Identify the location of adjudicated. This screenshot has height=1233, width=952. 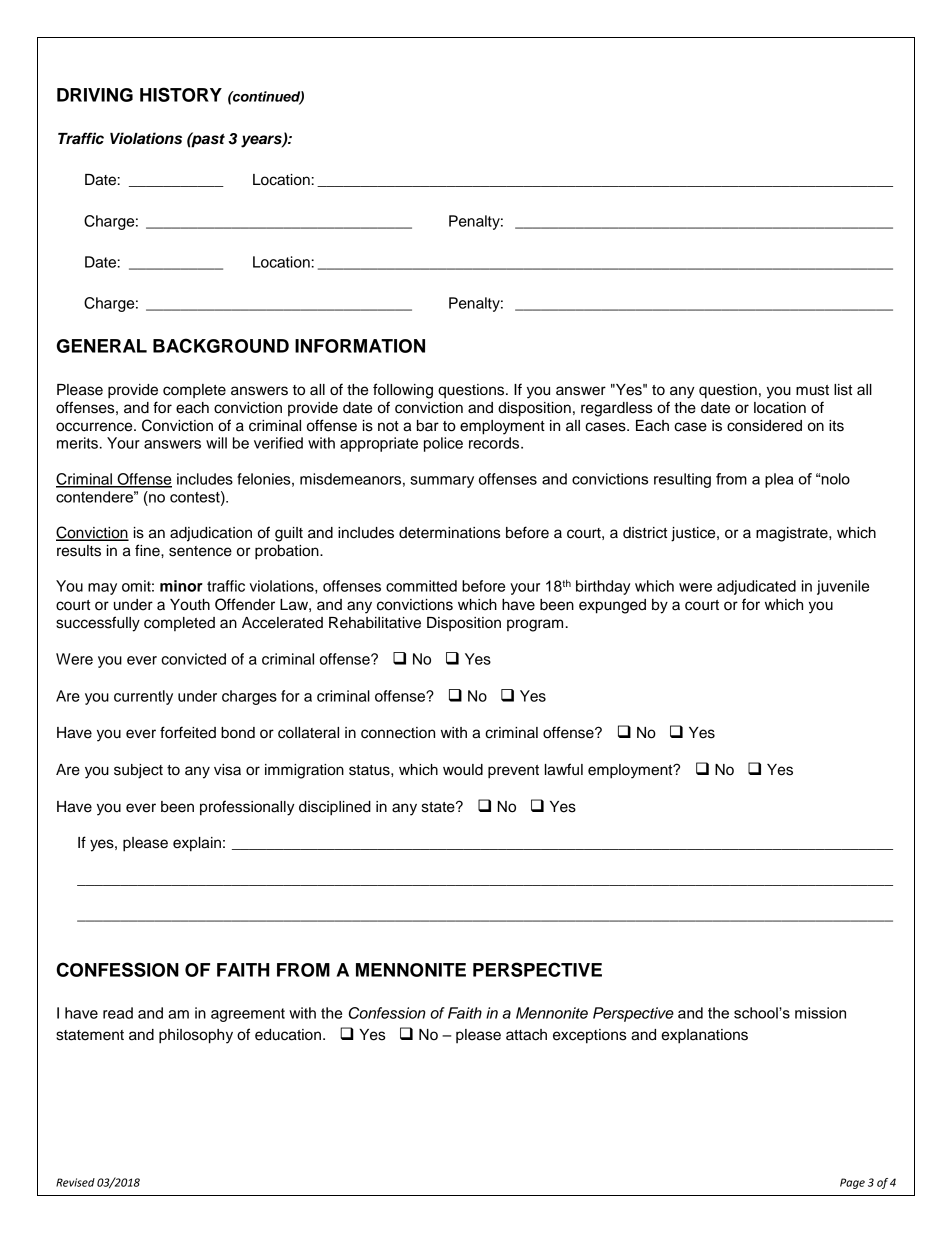
(756, 587).
